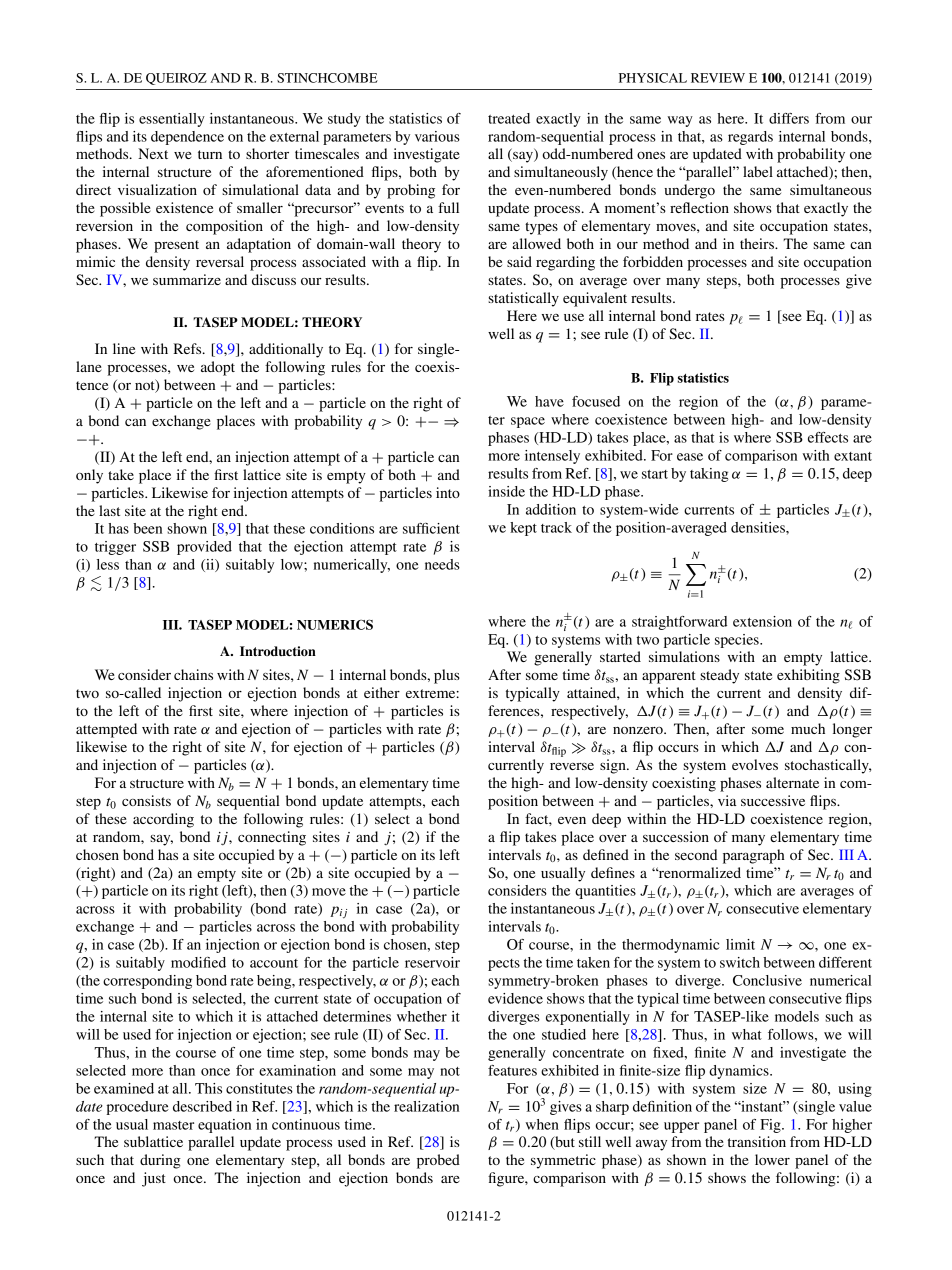 Image resolution: width=952 pixels, height=1270 pixels. I want to click on treated, so click(509, 118).
